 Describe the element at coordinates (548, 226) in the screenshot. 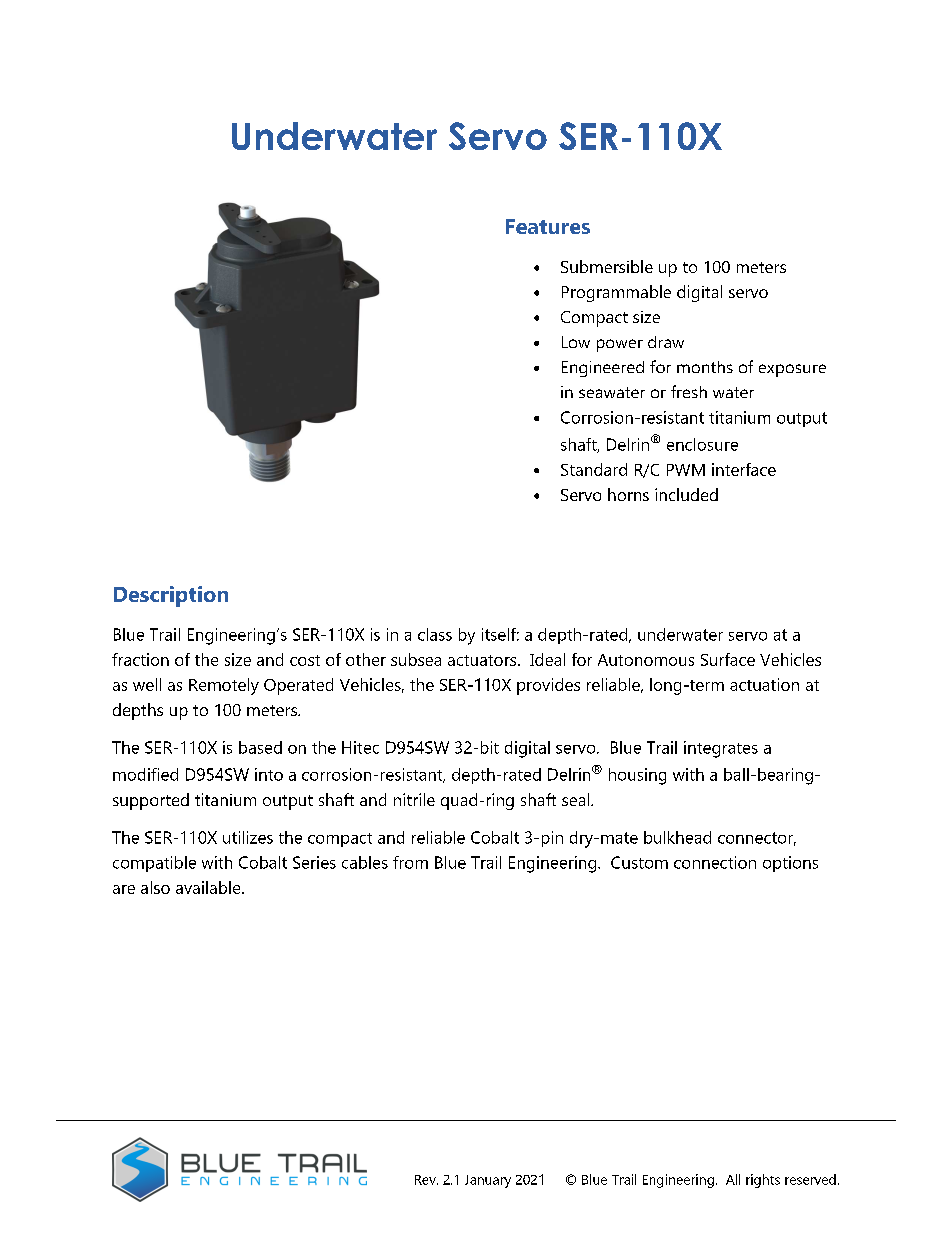

I see `Features` at that location.
